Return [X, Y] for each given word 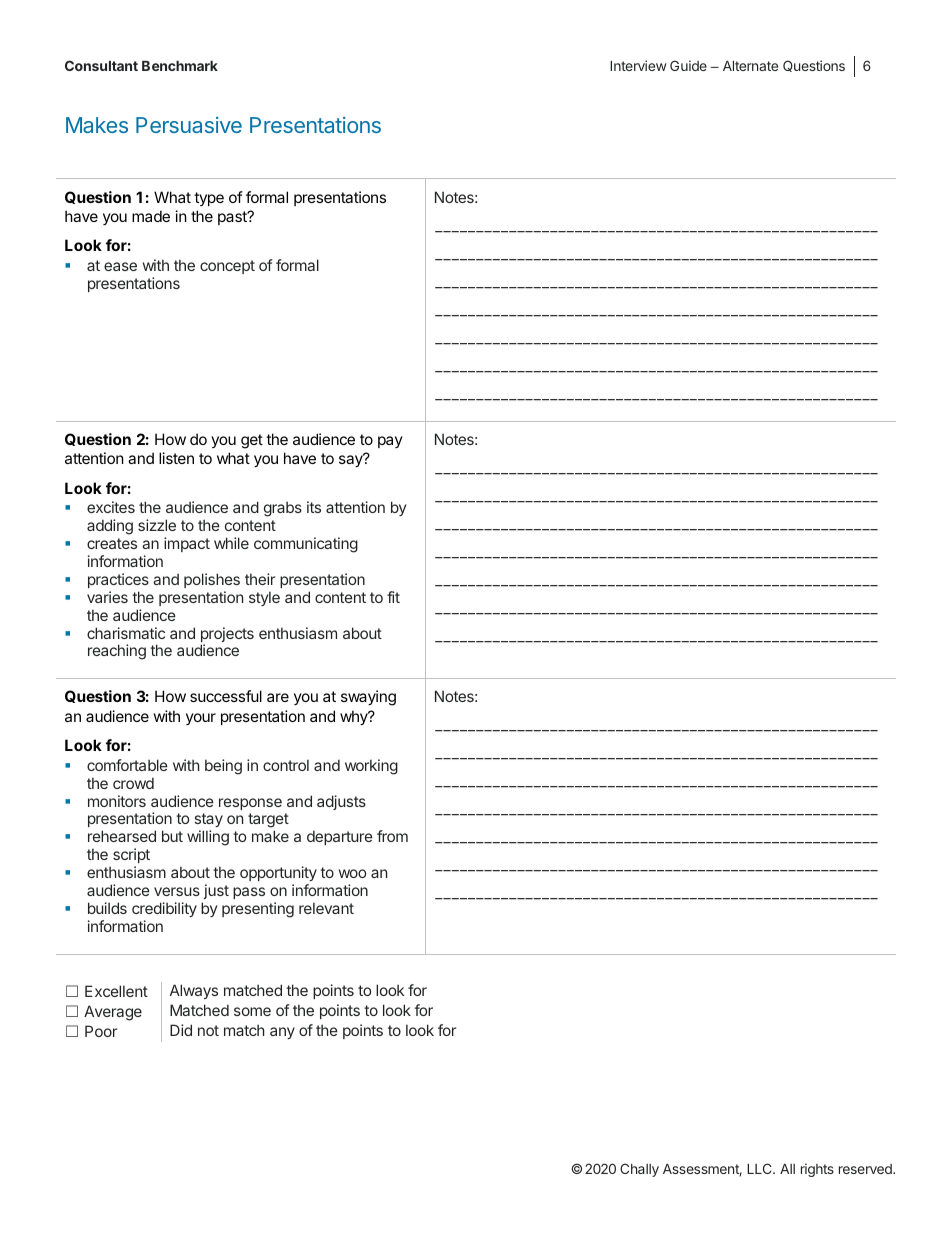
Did [181, 1030]
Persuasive [189, 125]
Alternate [750, 66]
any [282, 1033]
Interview [638, 65]
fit [393, 597]
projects [227, 636]
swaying [368, 698]
